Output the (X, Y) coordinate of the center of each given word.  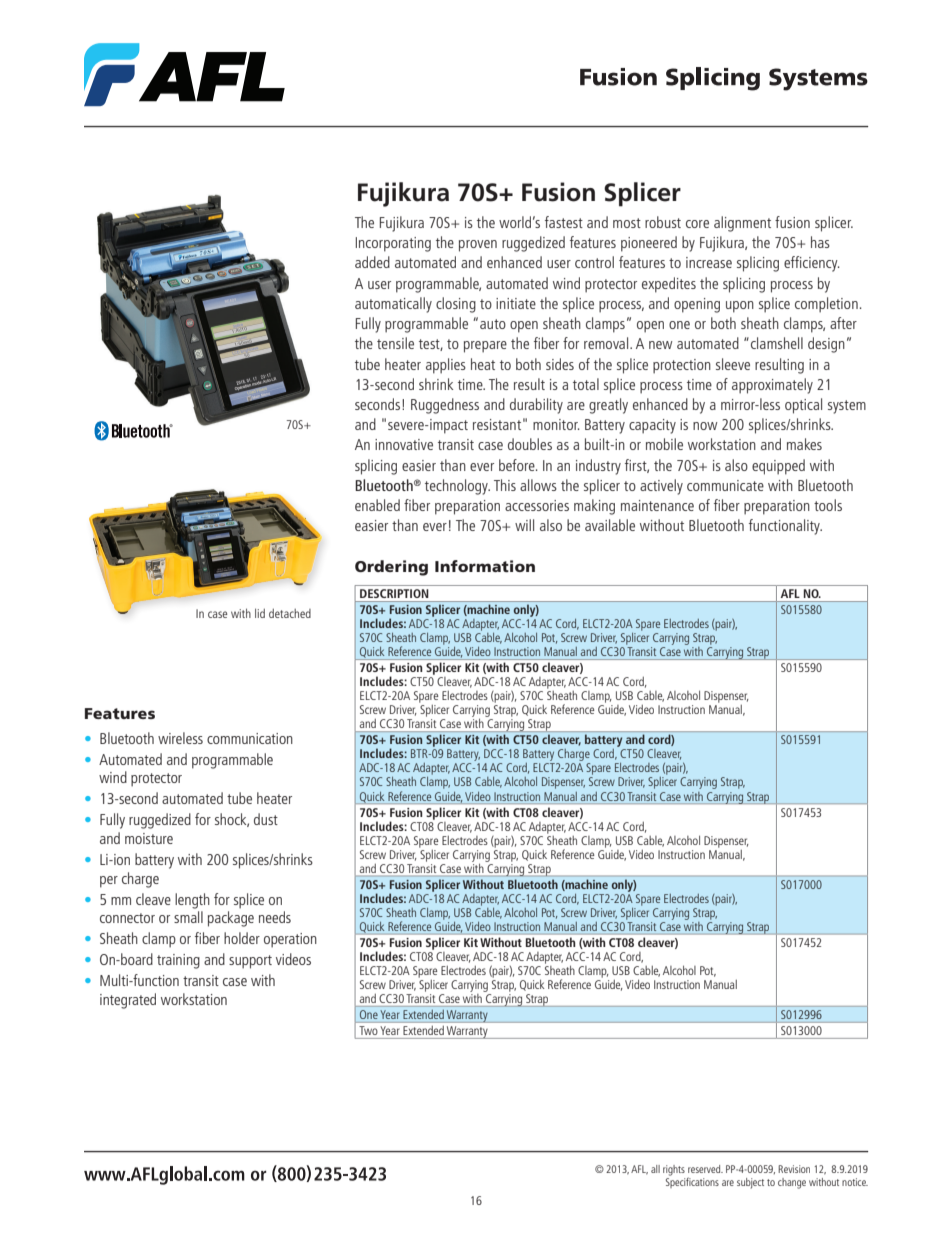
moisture (149, 838)
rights (674, 1170)
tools (828, 505)
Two (368, 1030)
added (372, 262)
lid (260, 613)
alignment (742, 224)
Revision (794, 1169)
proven (478, 246)
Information (485, 566)
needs (275, 917)
